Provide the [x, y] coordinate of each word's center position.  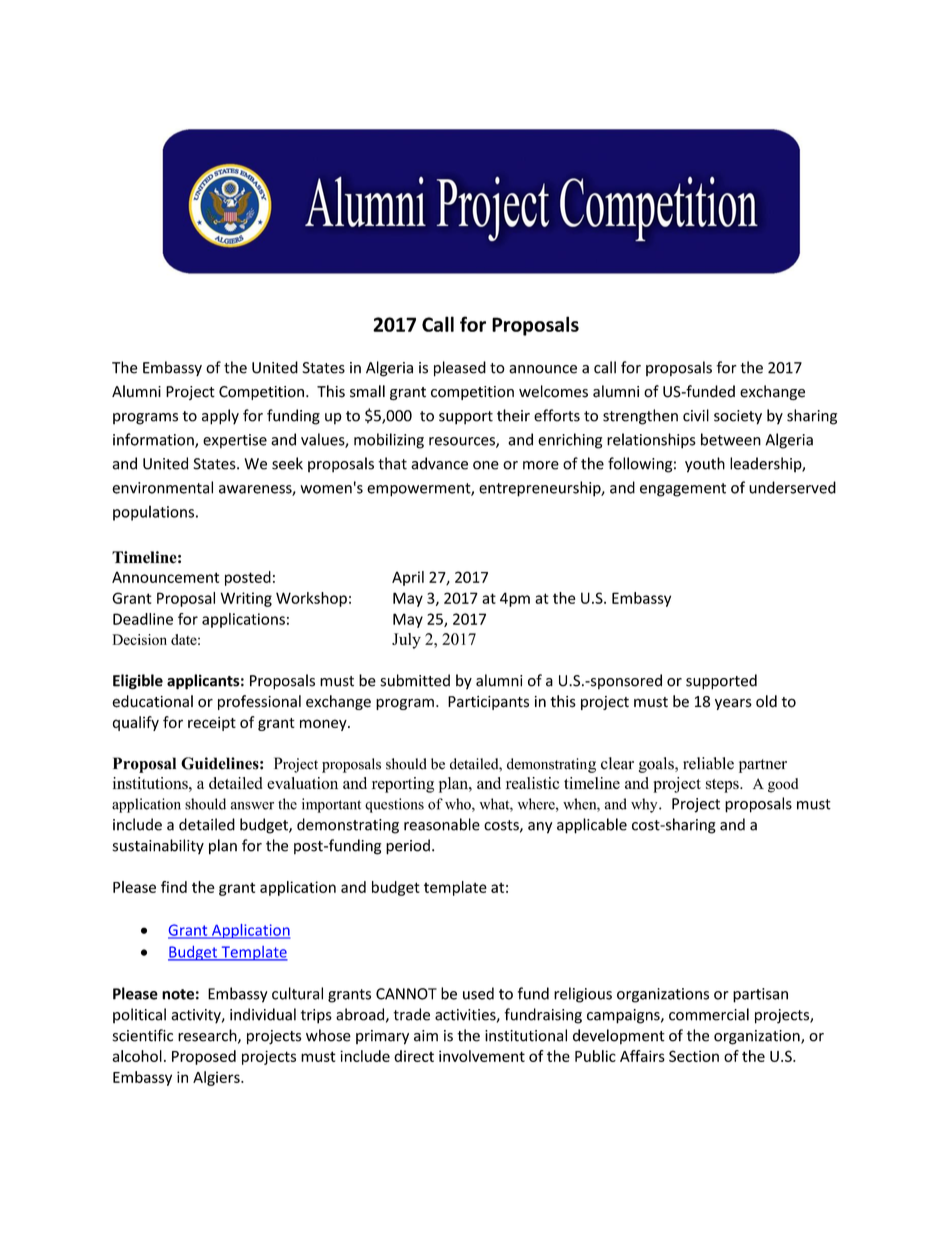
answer [252, 806]
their [513, 415]
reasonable [442, 824]
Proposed [204, 1057]
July [406, 641]
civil [696, 415]
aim [426, 1036]
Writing [246, 599]
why [645, 805]
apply [220, 417]
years [733, 704]
